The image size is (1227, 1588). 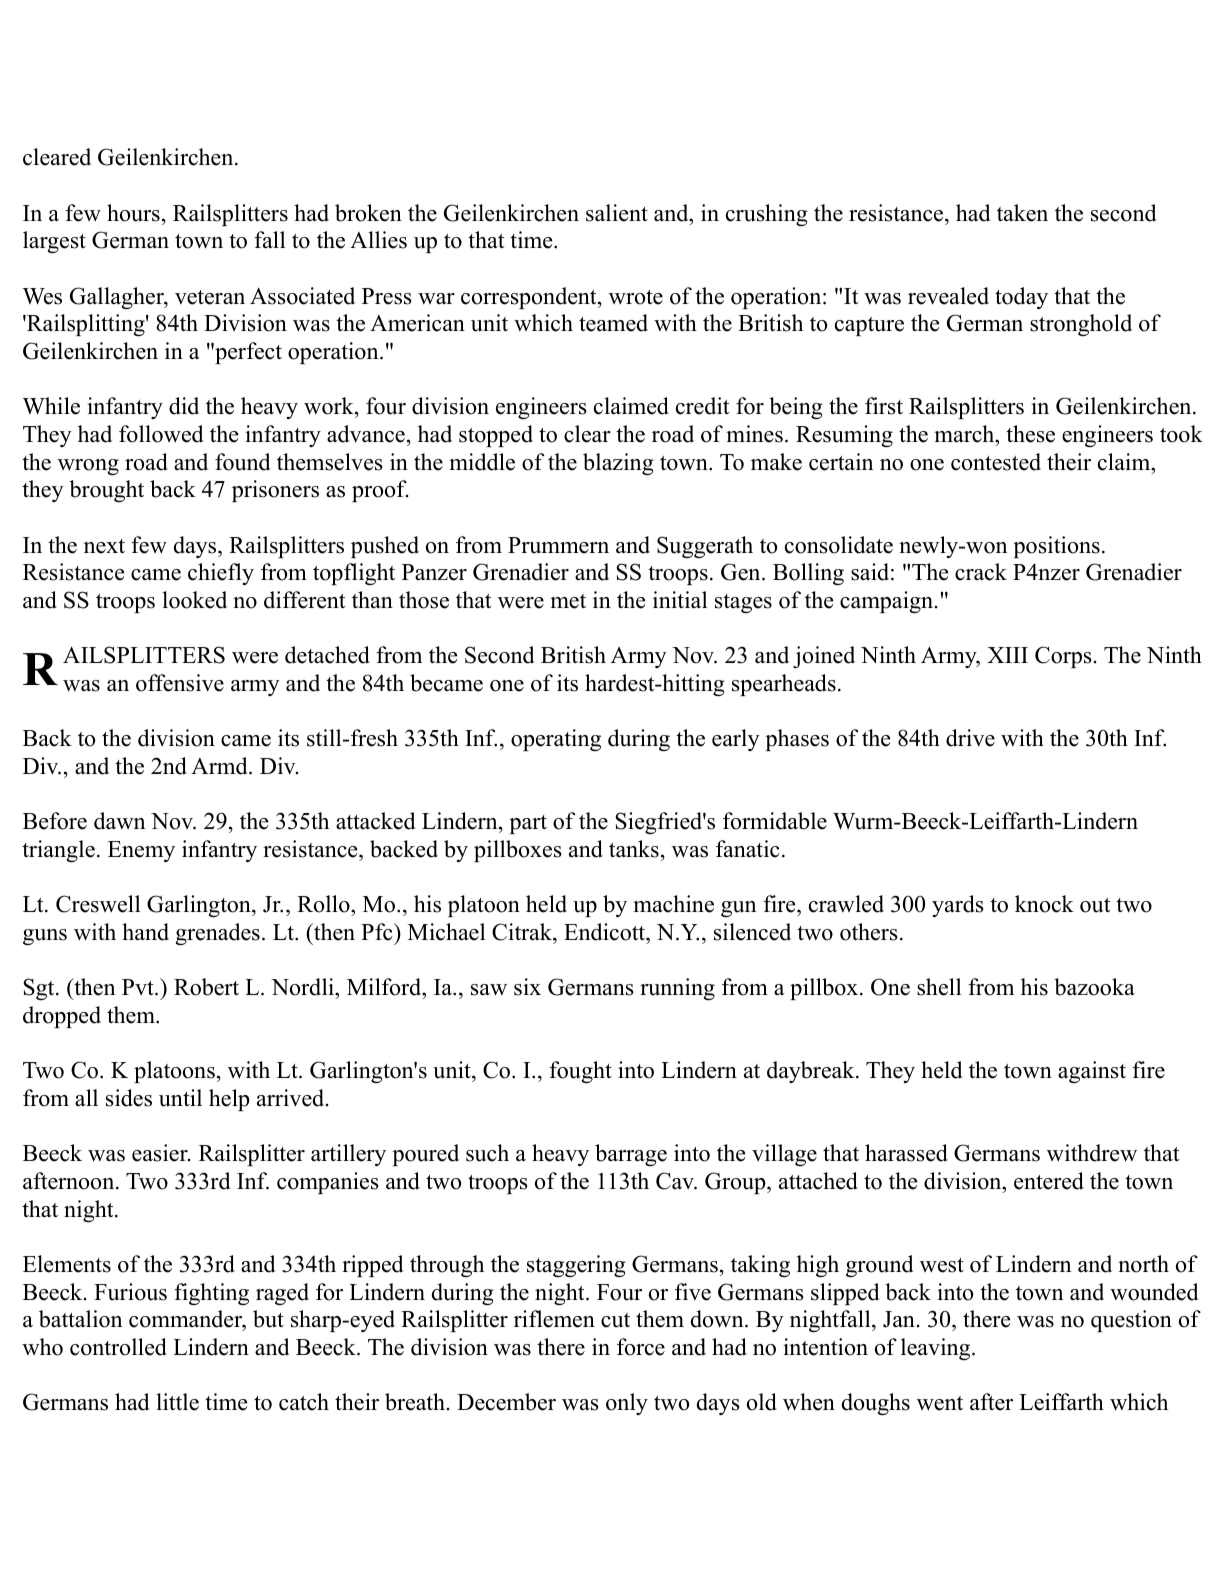 I want to click on found, so click(x=242, y=462).
